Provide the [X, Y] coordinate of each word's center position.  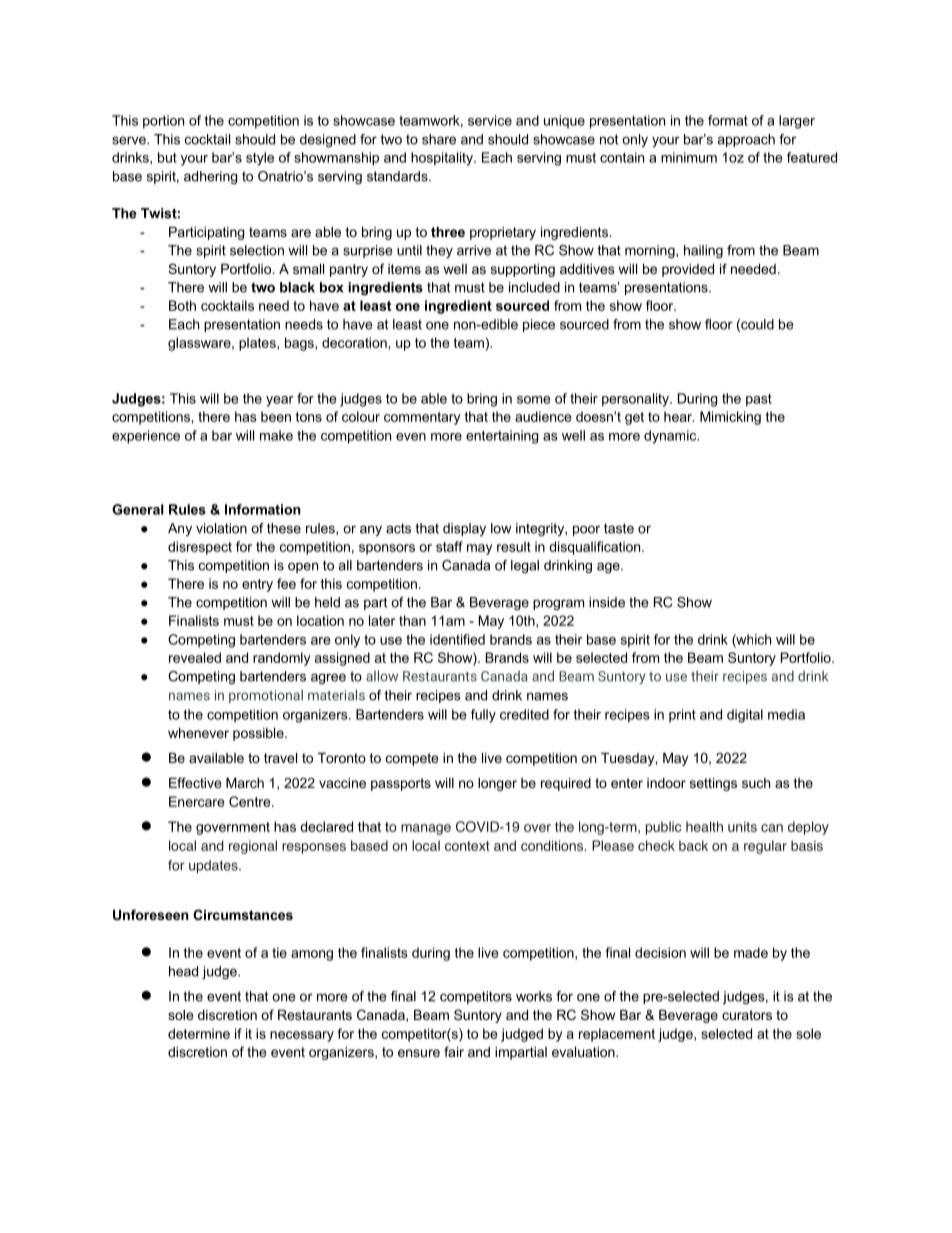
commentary [422, 418]
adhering [210, 177]
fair [454, 1051]
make [276, 435]
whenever [198, 733]
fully [483, 716]
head [183, 971]
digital [745, 716]
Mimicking [730, 418]
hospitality [443, 159]
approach [746, 140]
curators [747, 1015]
